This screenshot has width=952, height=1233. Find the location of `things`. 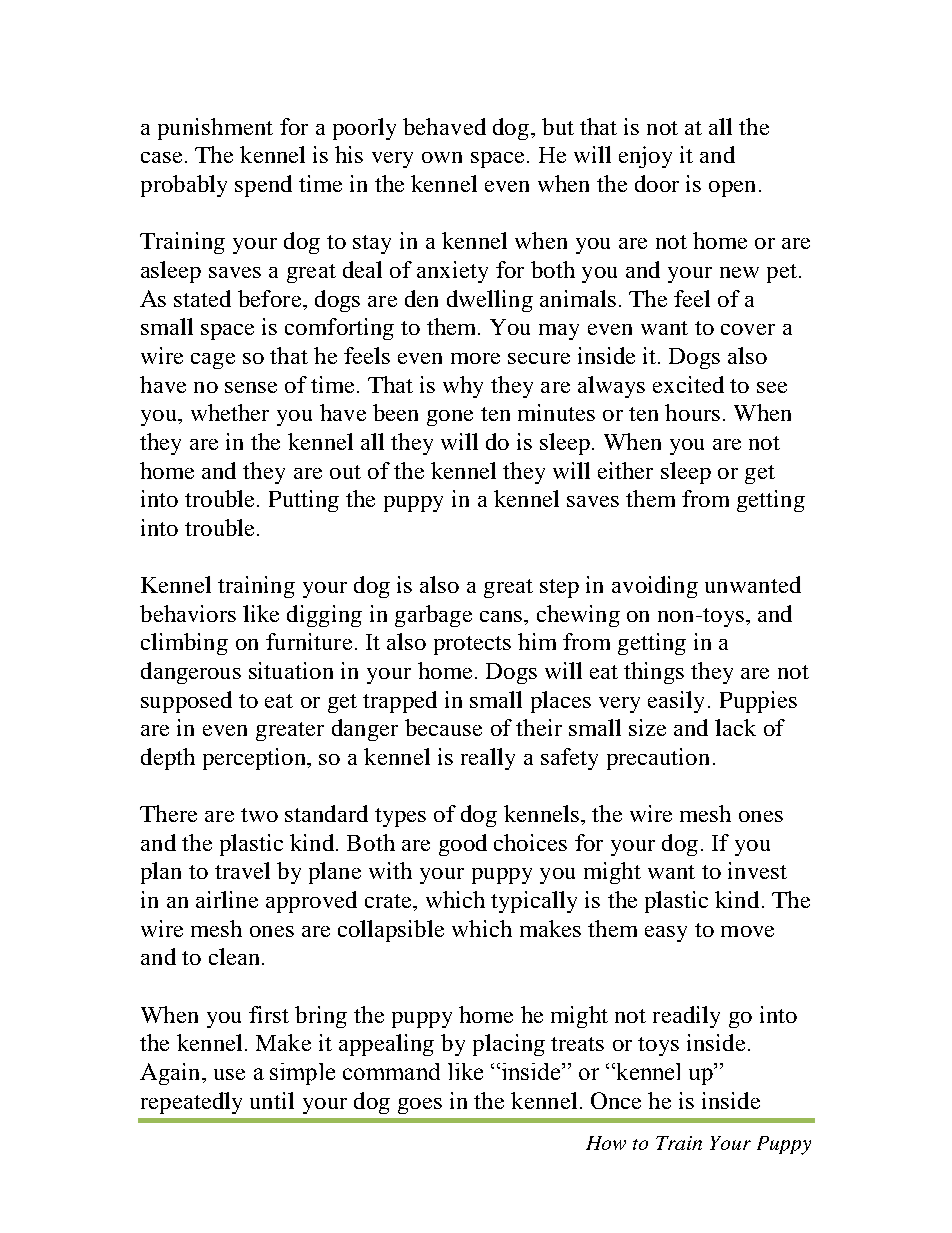

things is located at coordinates (654, 673).
